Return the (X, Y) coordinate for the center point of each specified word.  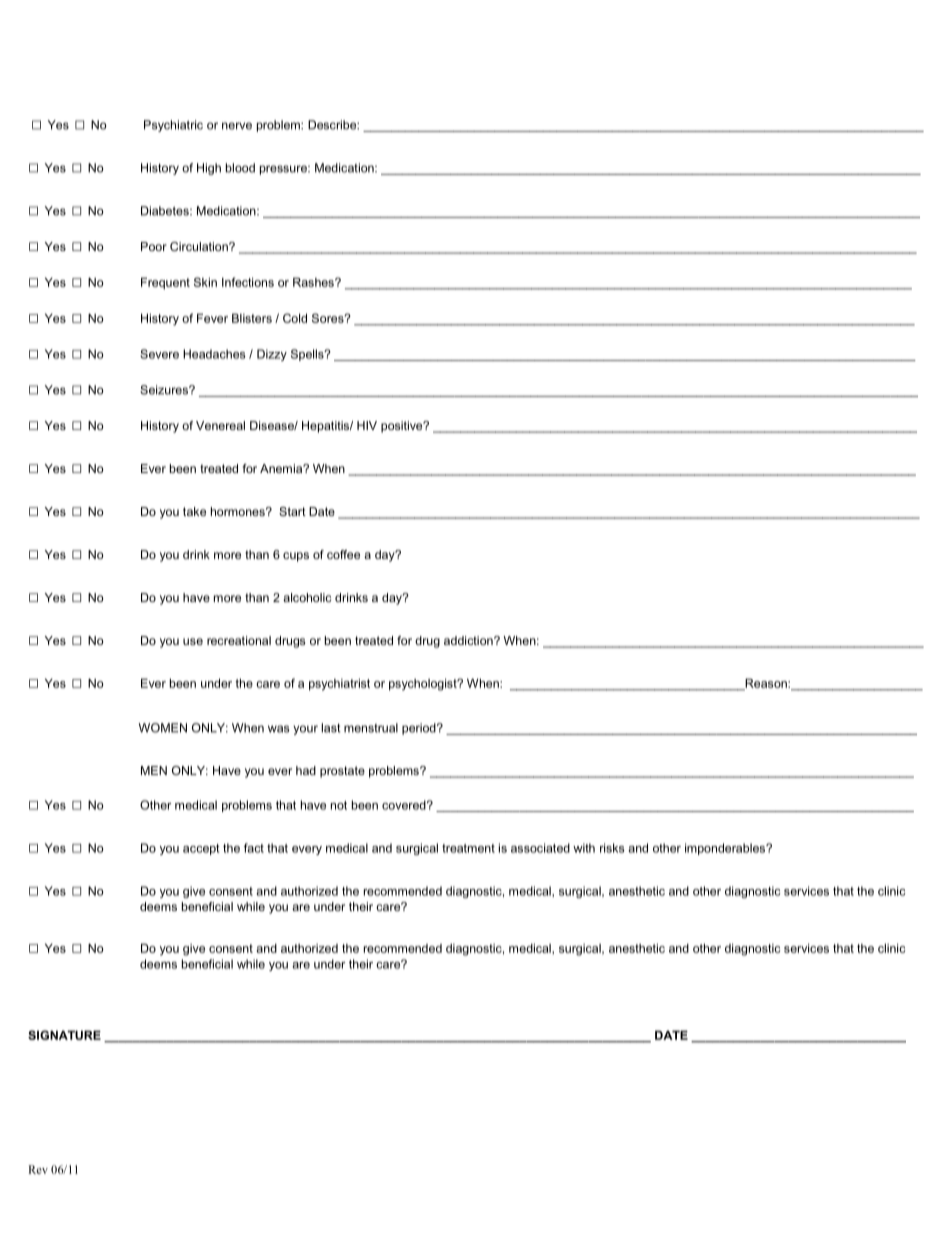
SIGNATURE (64, 1035)
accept (201, 849)
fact (254, 848)
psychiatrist (339, 685)
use (193, 641)
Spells (308, 355)
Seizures (165, 390)
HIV (367, 425)
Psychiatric (173, 126)
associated (540, 848)
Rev (38, 1169)
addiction (469, 640)
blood (240, 168)
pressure (284, 170)
